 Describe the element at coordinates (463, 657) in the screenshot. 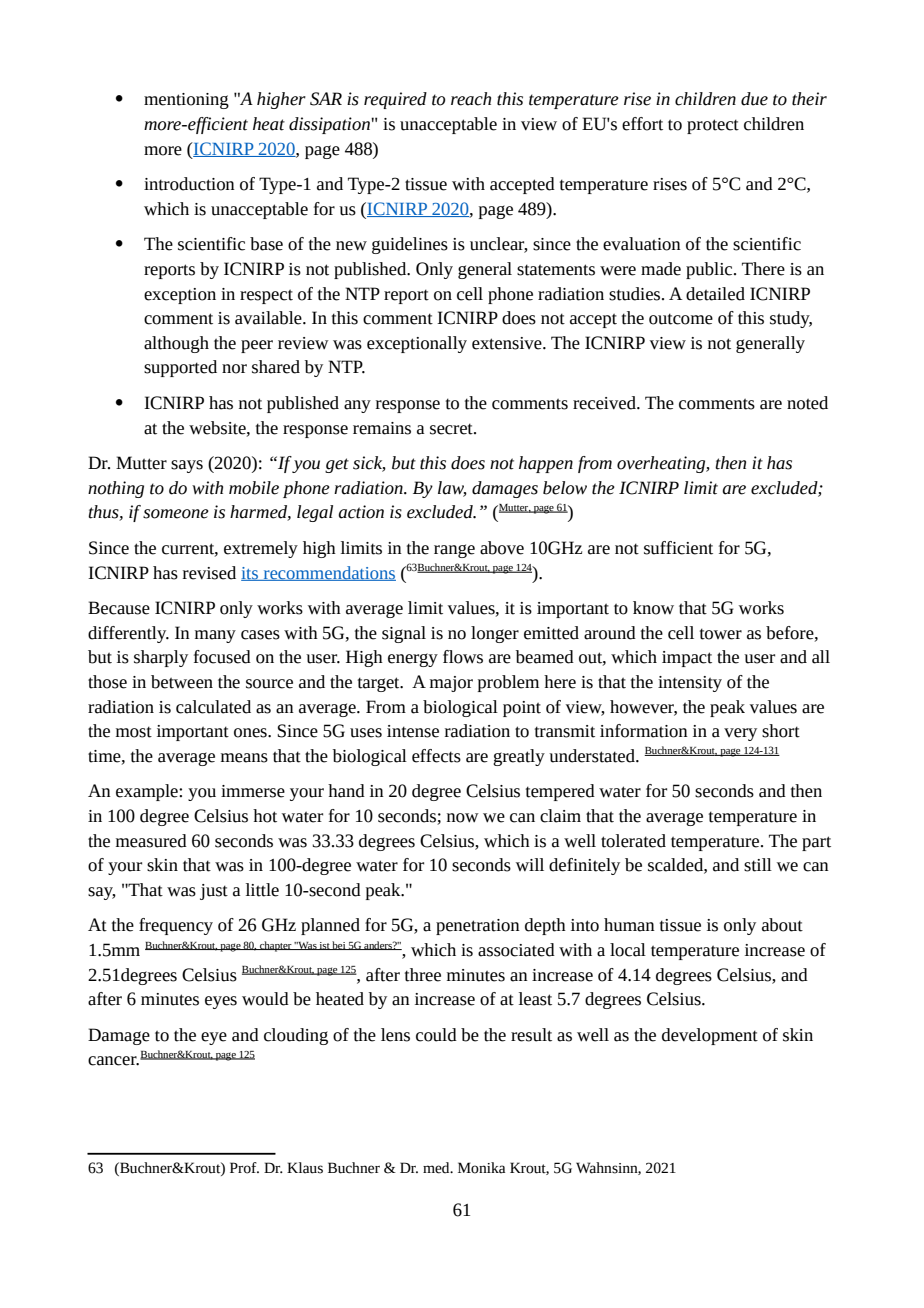

I see `flows` at that location.
